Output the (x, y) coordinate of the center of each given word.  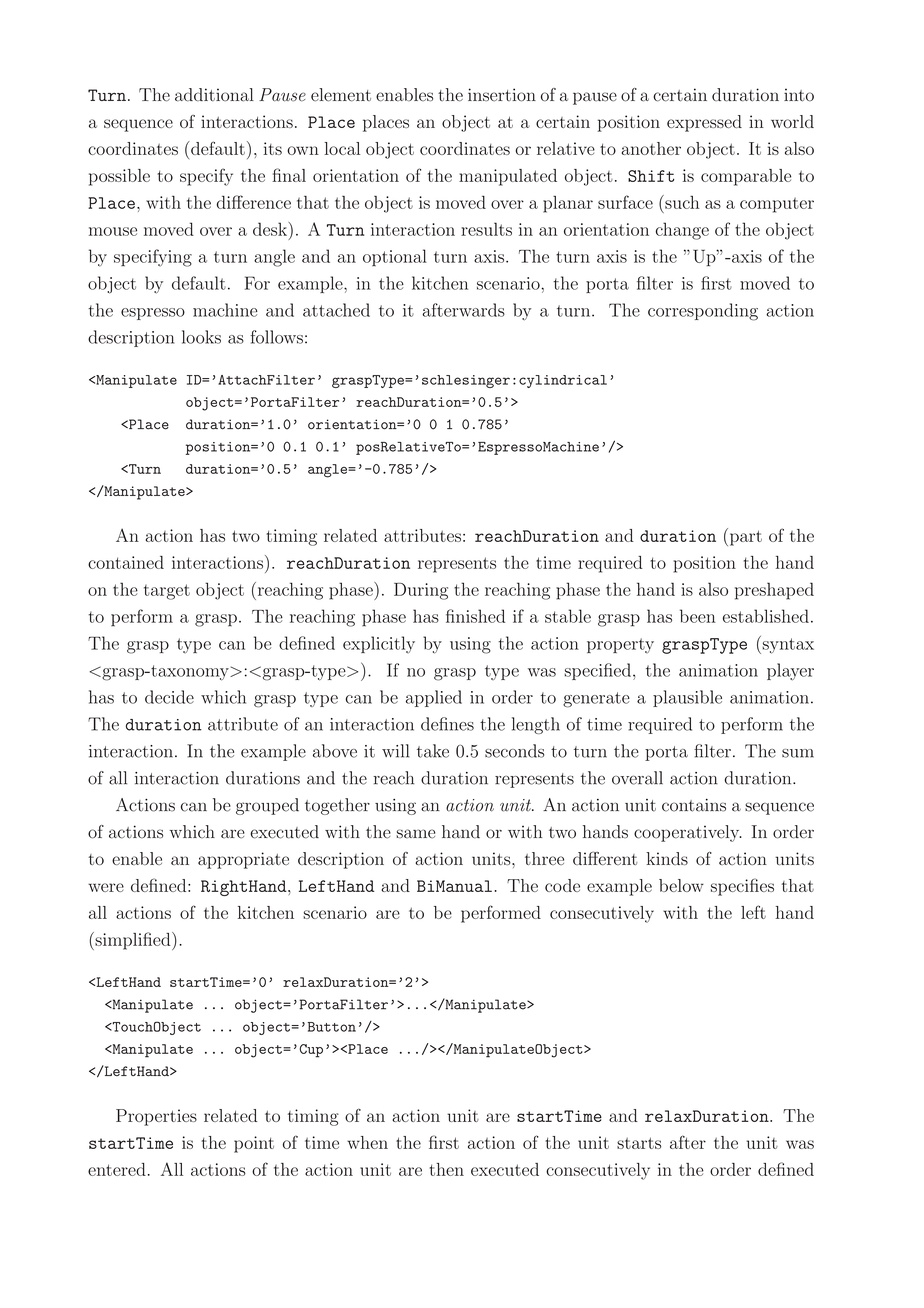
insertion (502, 95)
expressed (704, 123)
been (698, 616)
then (446, 1169)
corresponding (703, 312)
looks (201, 337)
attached (336, 310)
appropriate (243, 860)
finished (475, 616)
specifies (742, 887)
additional (214, 95)
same (415, 834)
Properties (156, 1117)
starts (639, 1143)
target (167, 592)
